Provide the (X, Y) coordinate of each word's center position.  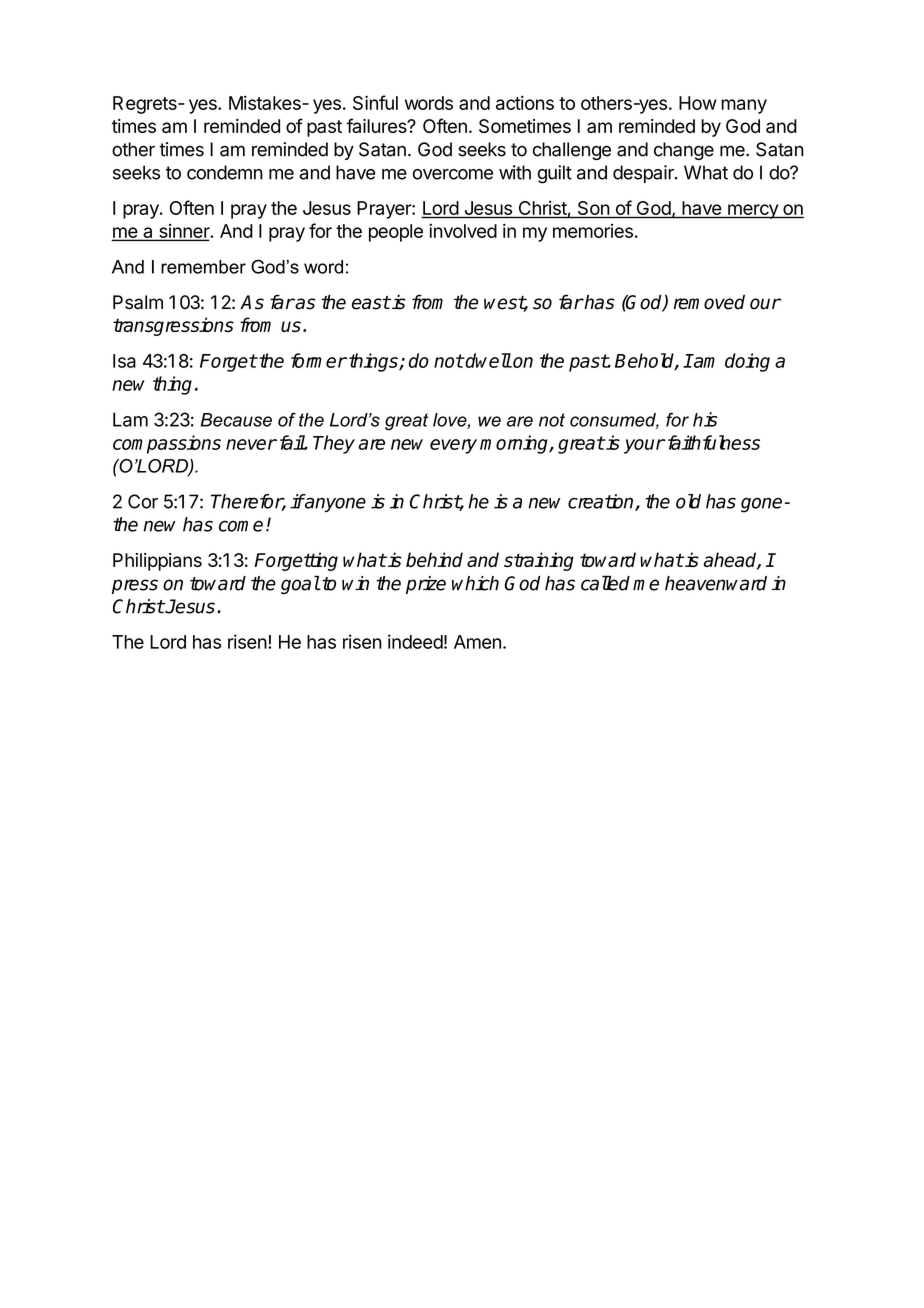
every (453, 446)
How (698, 103)
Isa (124, 361)
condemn (225, 172)
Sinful (375, 102)
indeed (415, 641)
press (135, 586)
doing (747, 362)
